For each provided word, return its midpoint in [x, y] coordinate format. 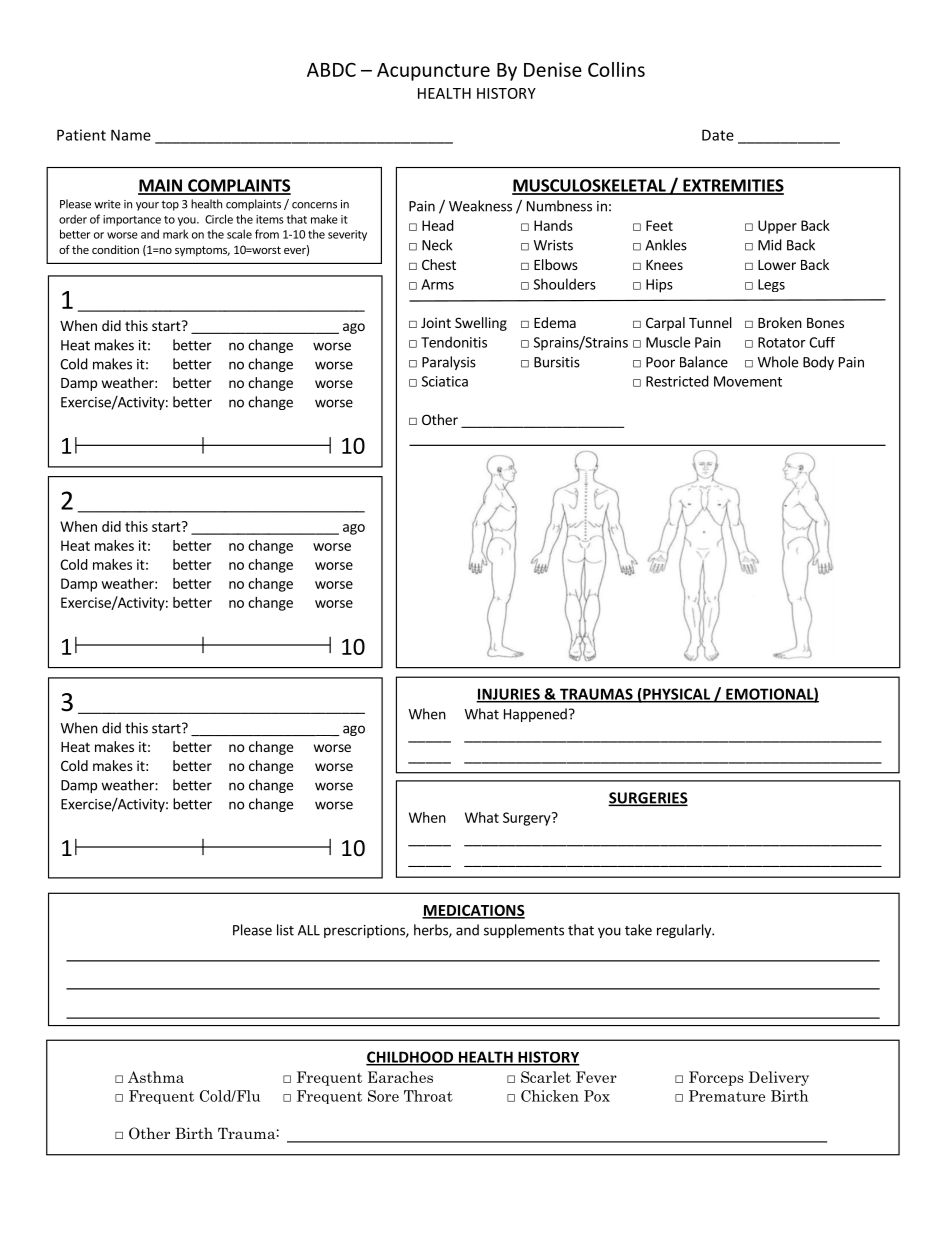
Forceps [716, 1078]
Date [718, 135]
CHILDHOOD [411, 1058]
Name [131, 135]
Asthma [156, 1077]
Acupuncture [433, 72]
